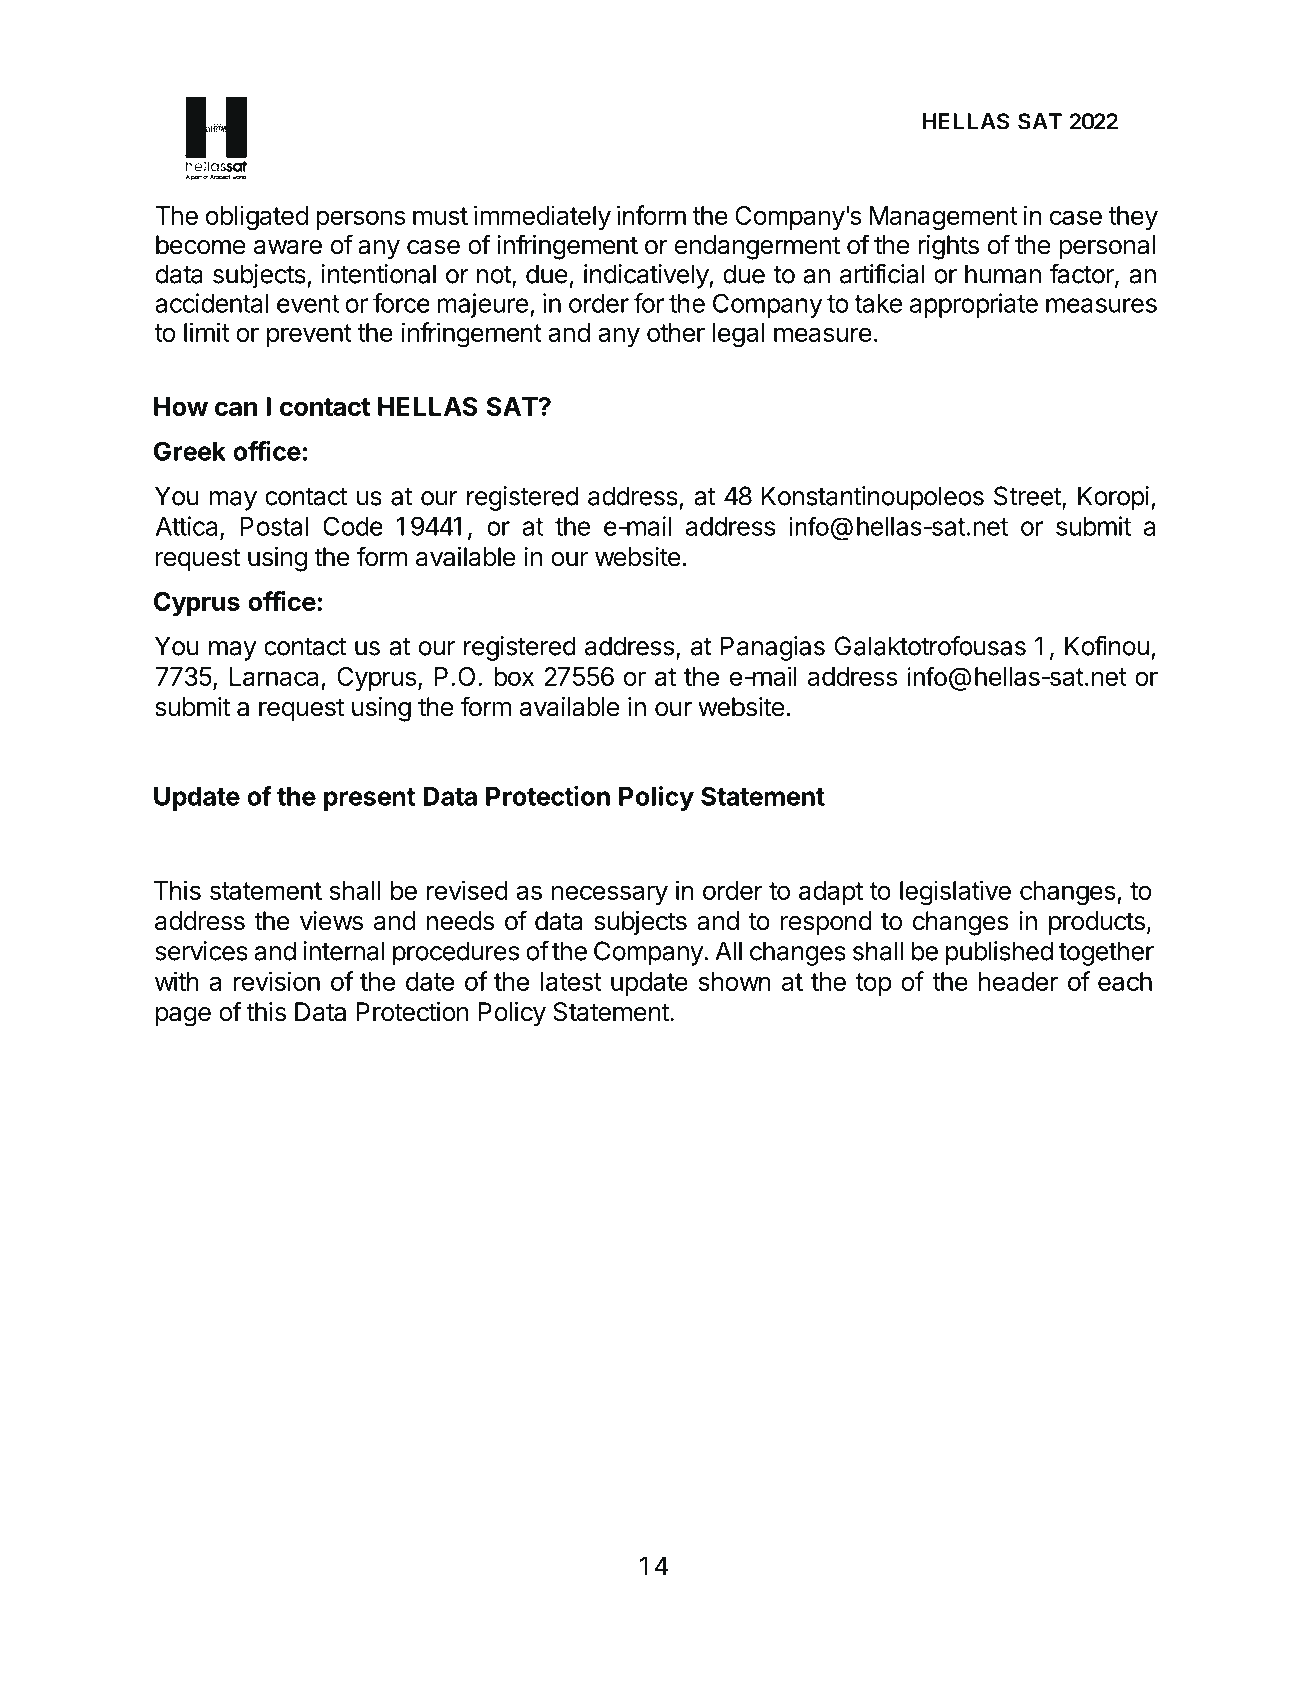  Describe the element at coordinates (1028, 497) in the screenshot. I see `Street` at that location.
